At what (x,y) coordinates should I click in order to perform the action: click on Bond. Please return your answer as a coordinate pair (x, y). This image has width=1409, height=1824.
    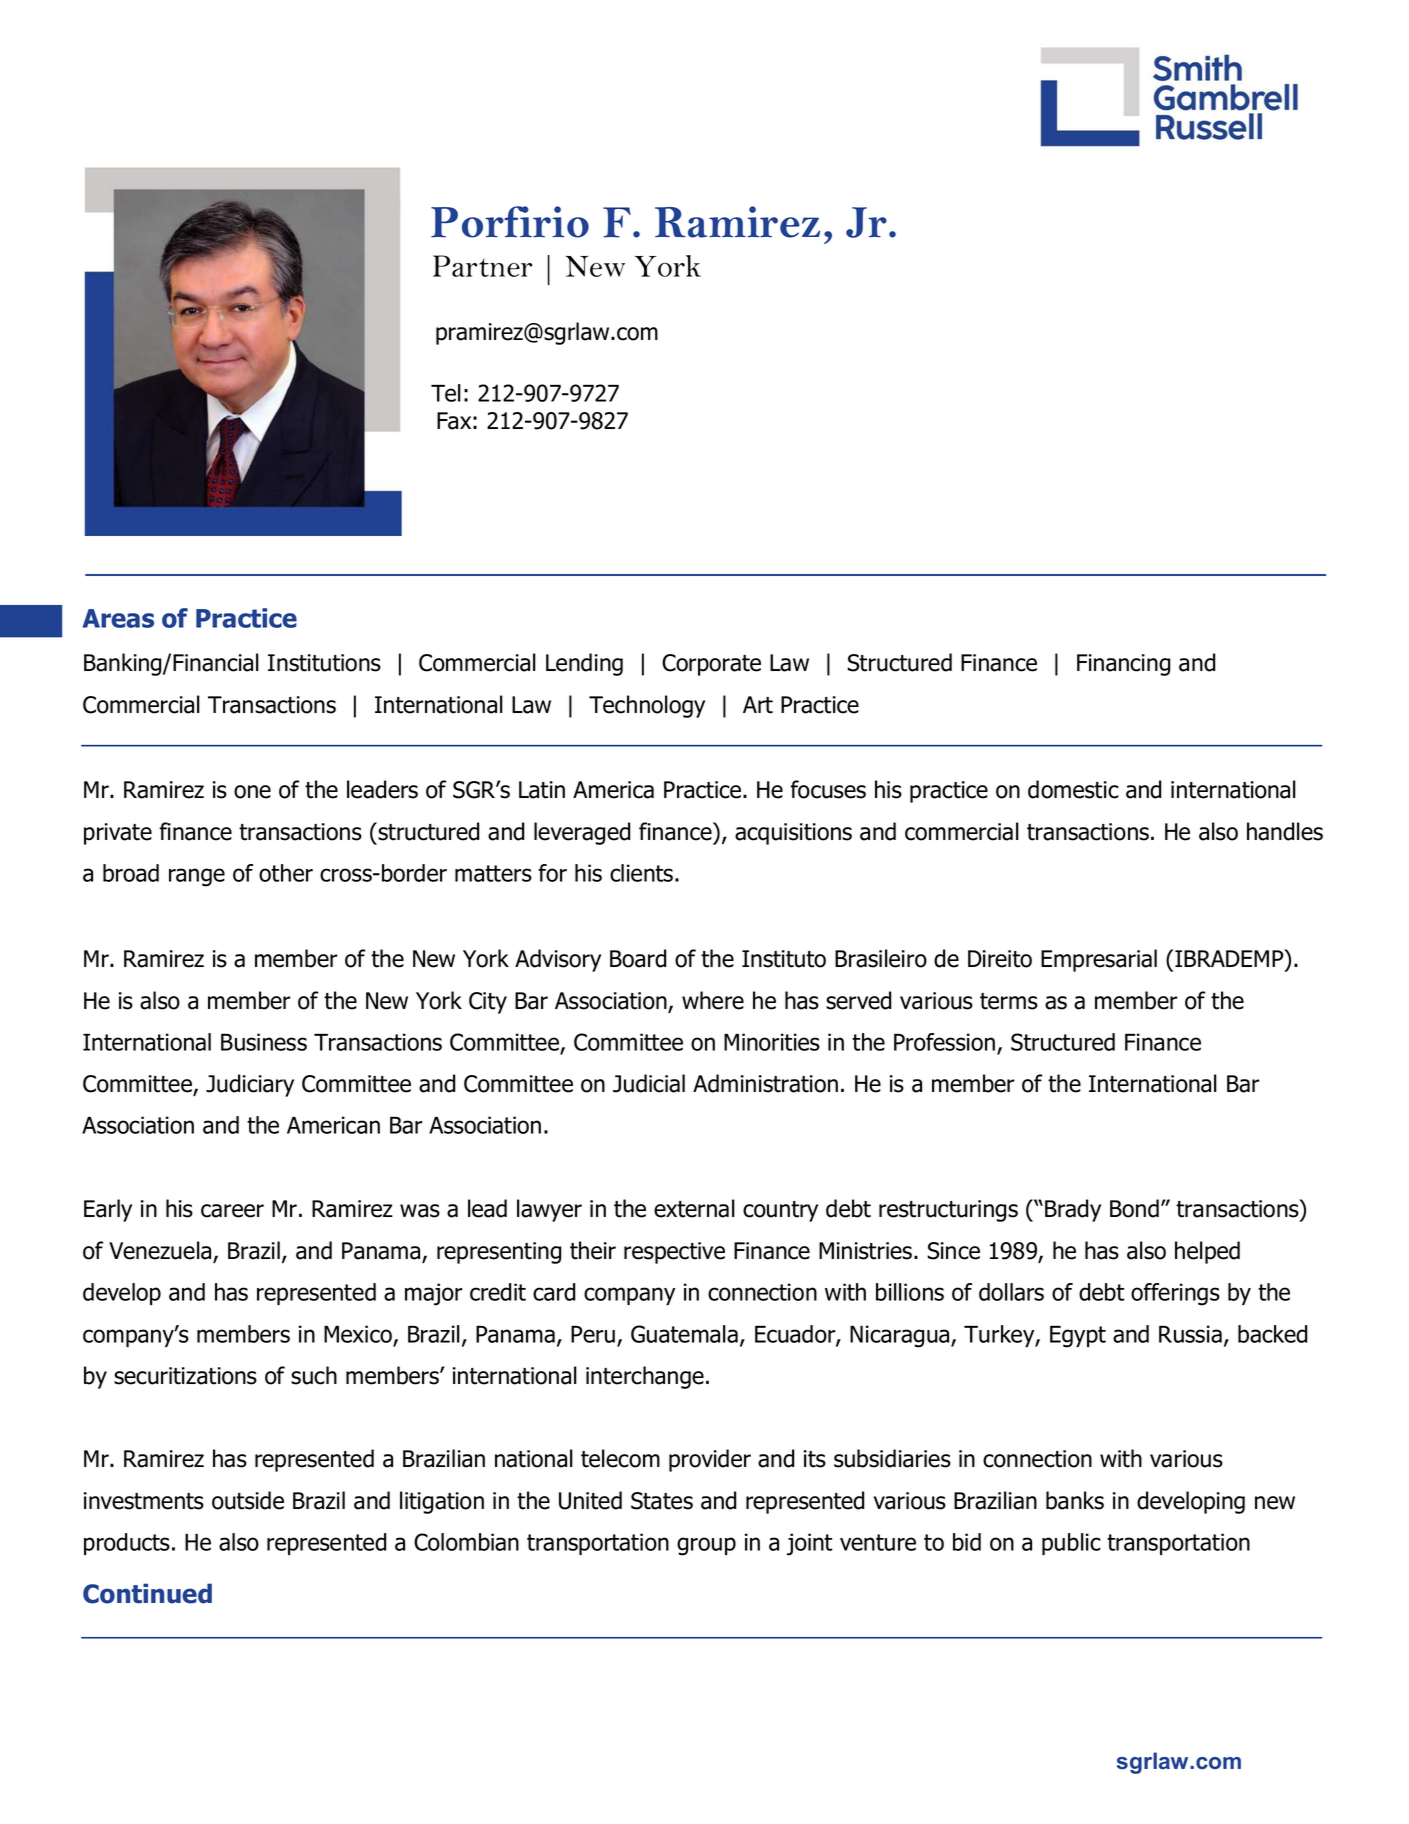
    Looking at the image, I should click on (1134, 1208).
